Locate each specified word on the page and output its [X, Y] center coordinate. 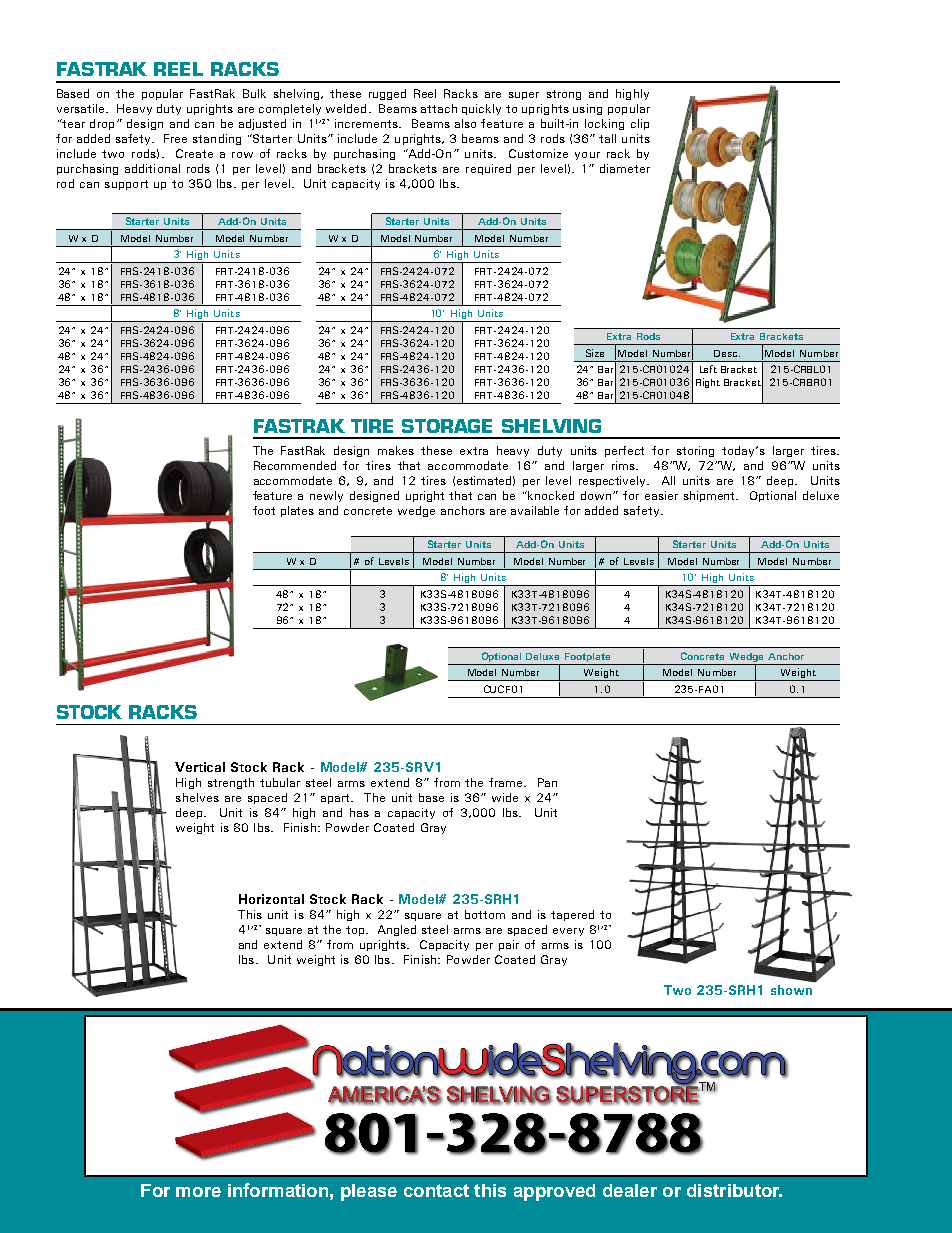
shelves [197, 797]
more [198, 1192]
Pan [547, 782]
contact [436, 1190]
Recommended [295, 465]
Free [175, 138]
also [465, 123]
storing [695, 451]
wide [505, 797]
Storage [447, 426]
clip [640, 124]
